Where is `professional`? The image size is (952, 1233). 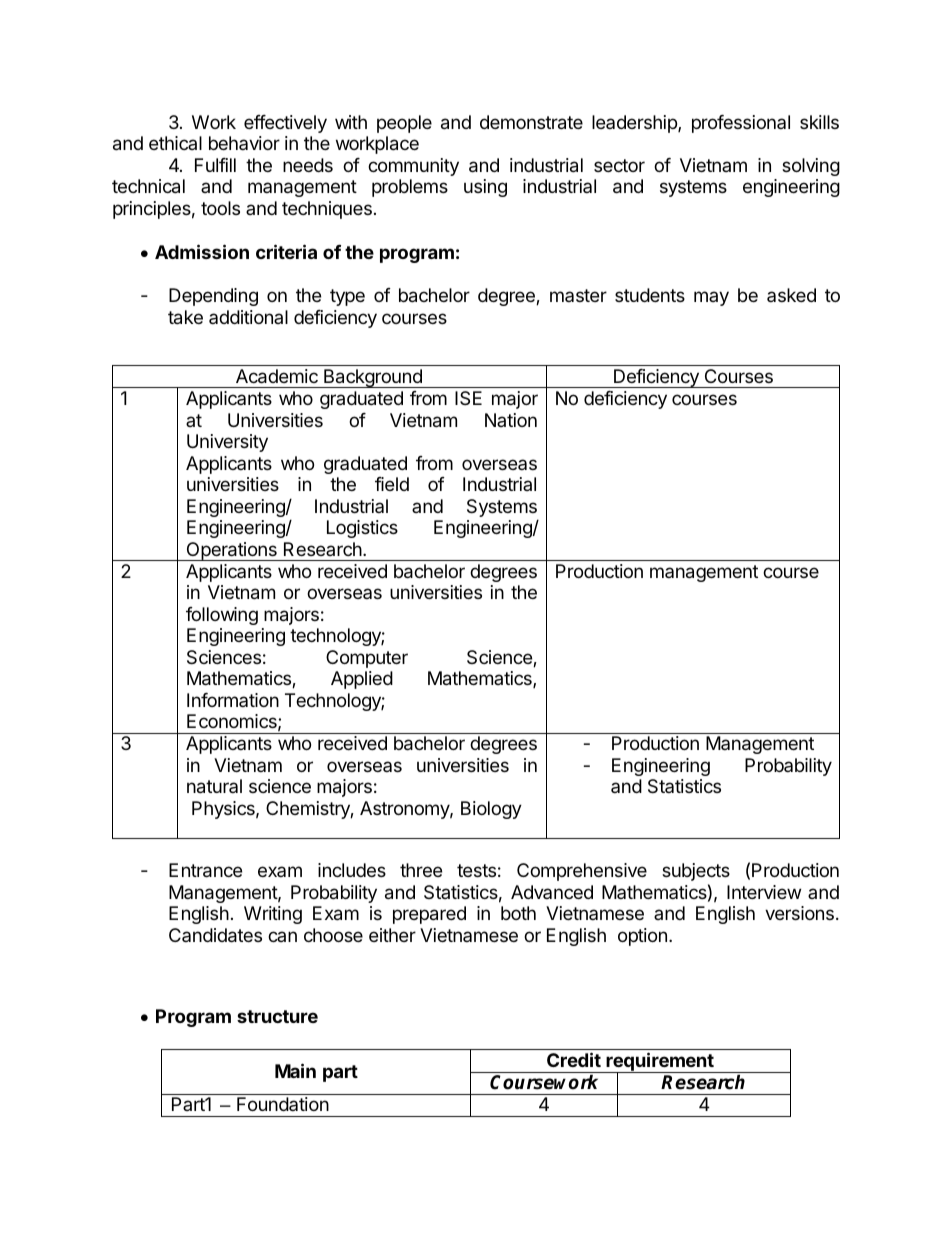
professional is located at coordinates (741, 124).
